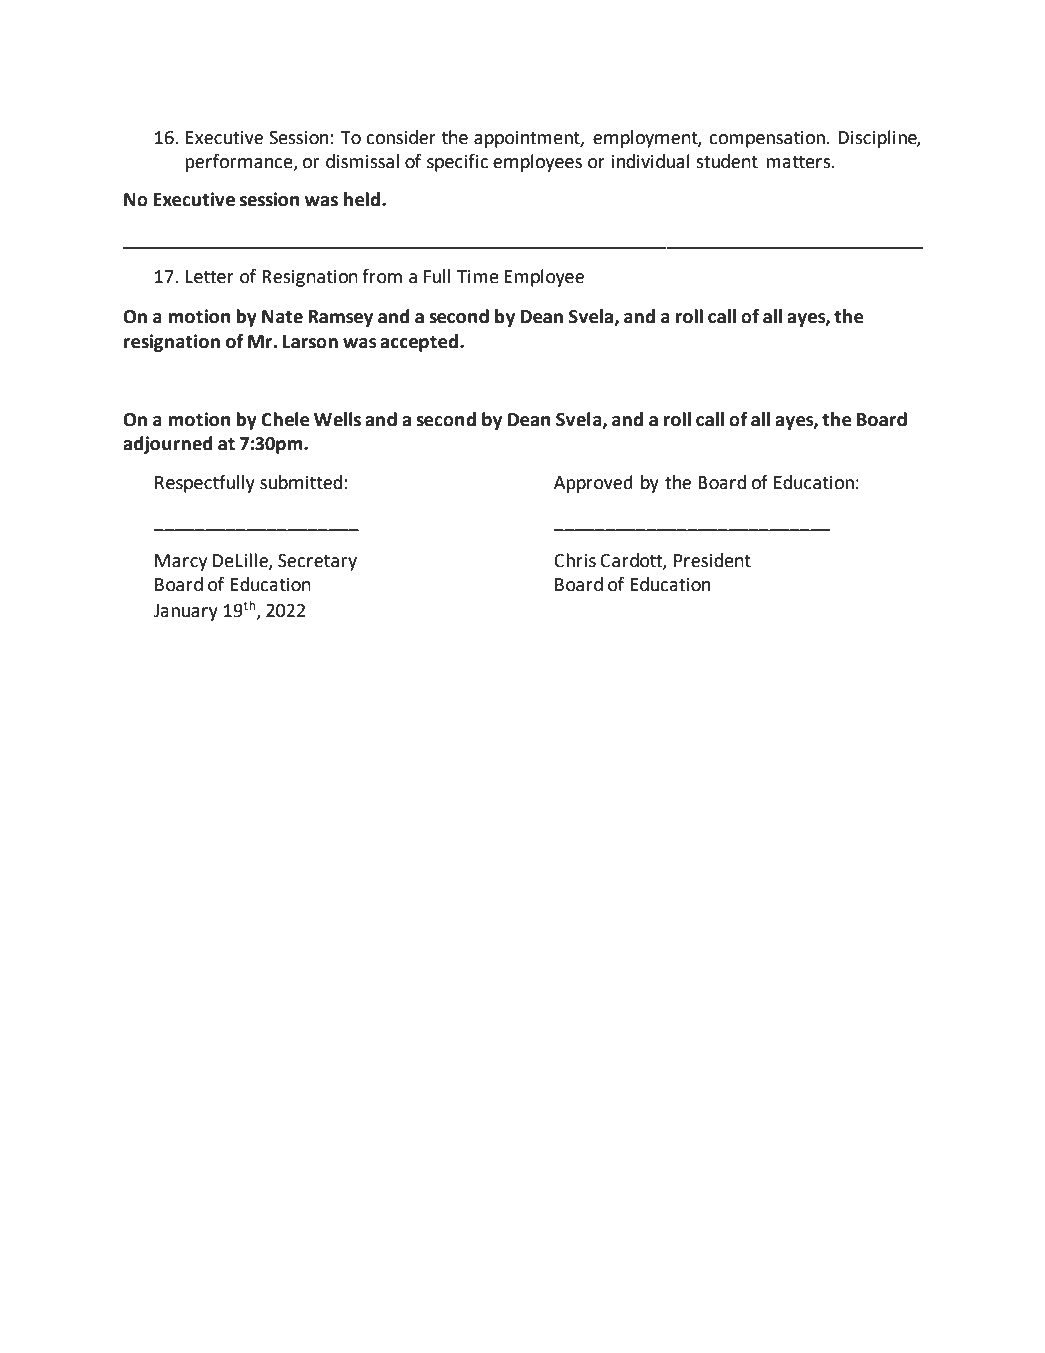 The height and width of the screenshot is (1353, 1045). I want to click on Approved, so click(593, 484).
